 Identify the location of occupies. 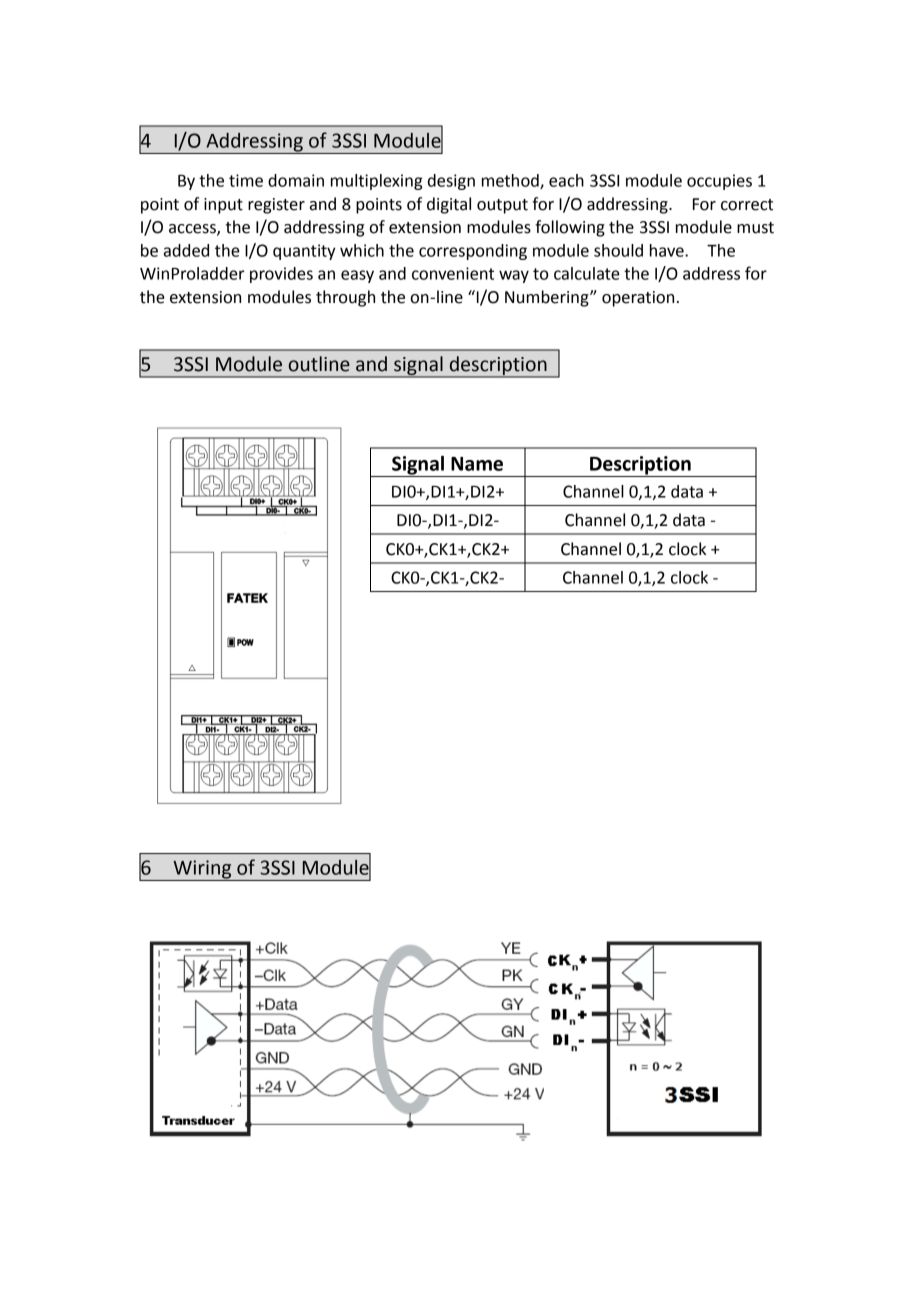
(719, 182).
